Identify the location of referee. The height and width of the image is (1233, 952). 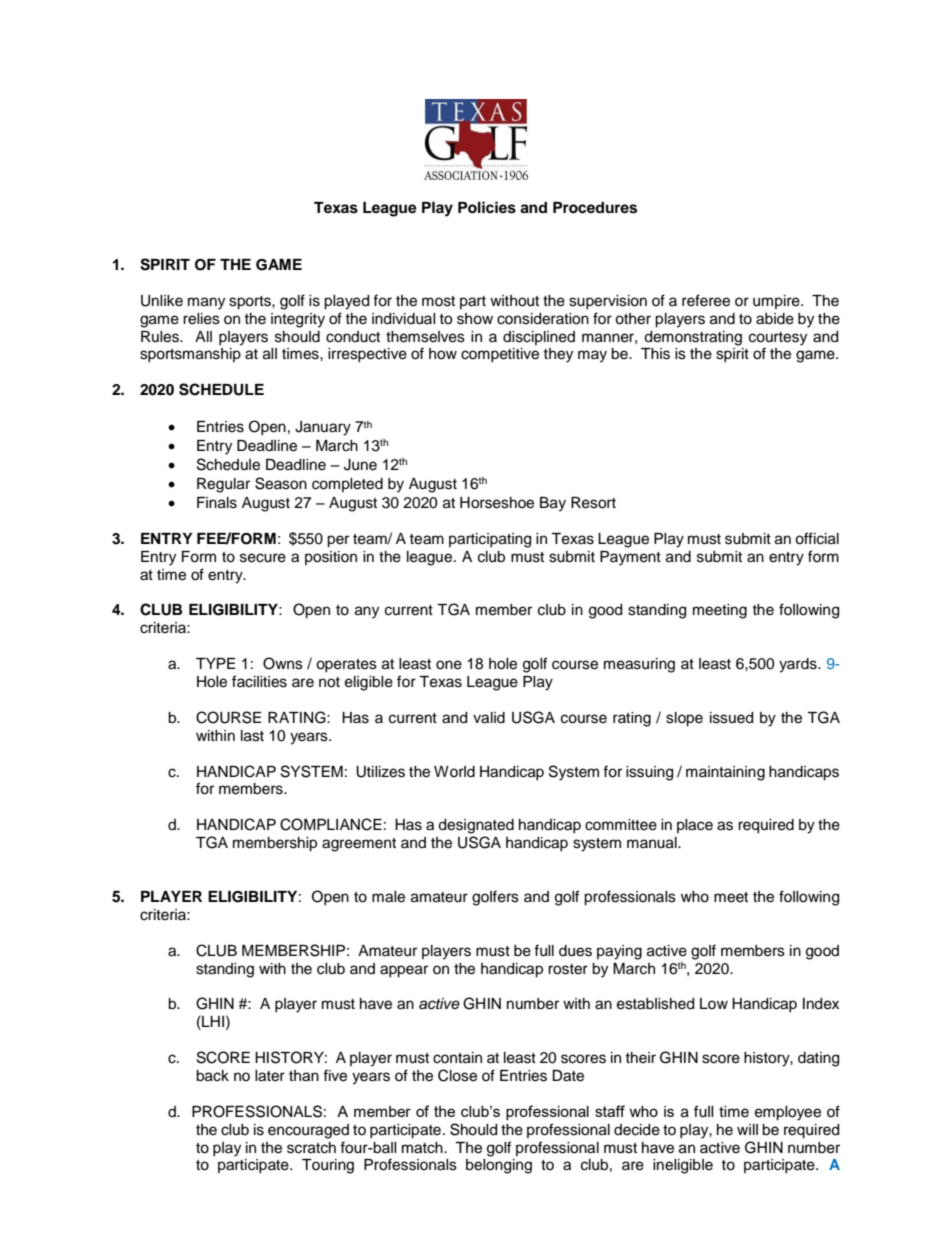
(706, 300).
